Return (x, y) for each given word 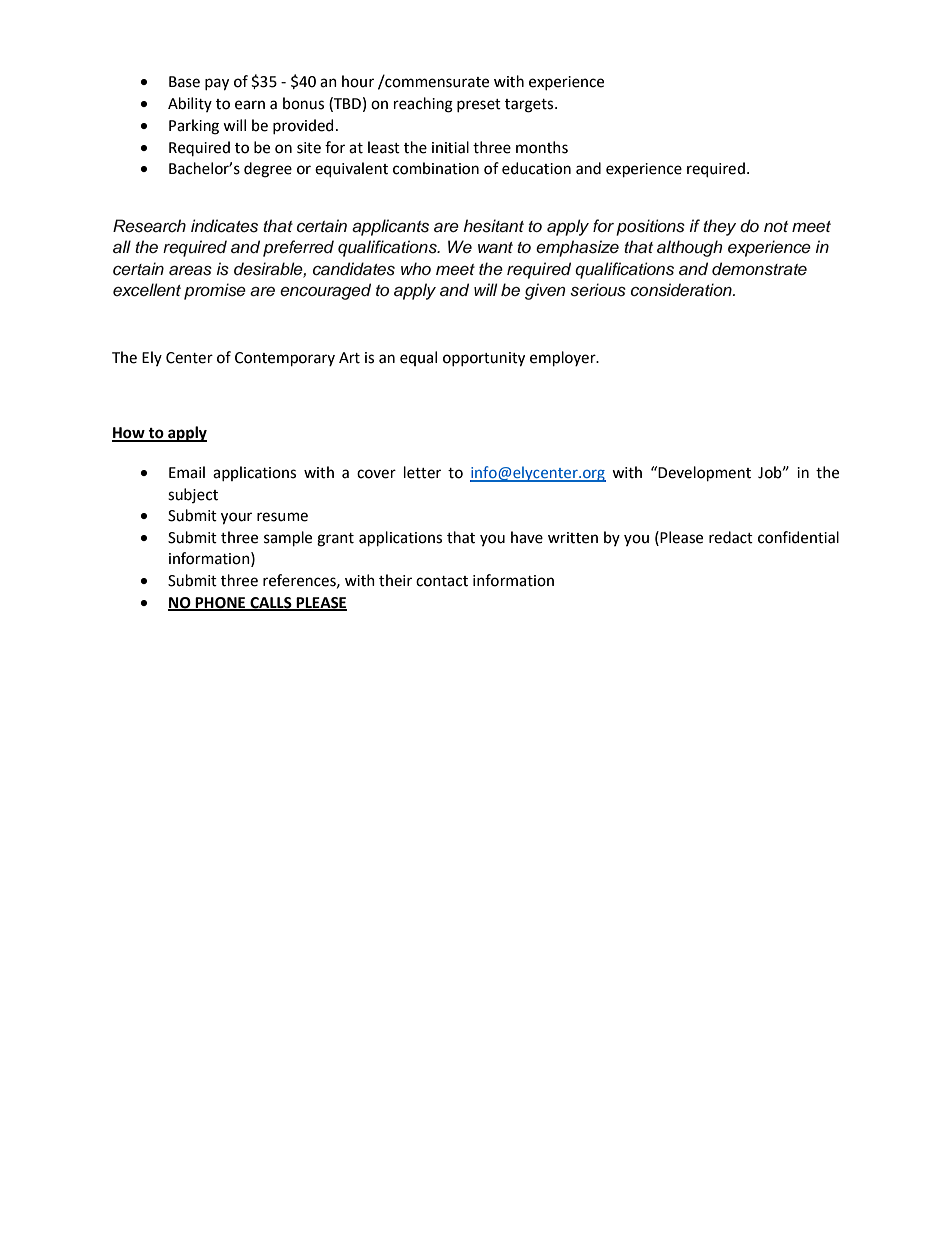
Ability (190, 104)
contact (442, 581)
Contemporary (285, 359)
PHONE (221, 603)
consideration (682, 290)
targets (530, 106)
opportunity (484, 359)
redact (731, 537)
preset (479, 105)
